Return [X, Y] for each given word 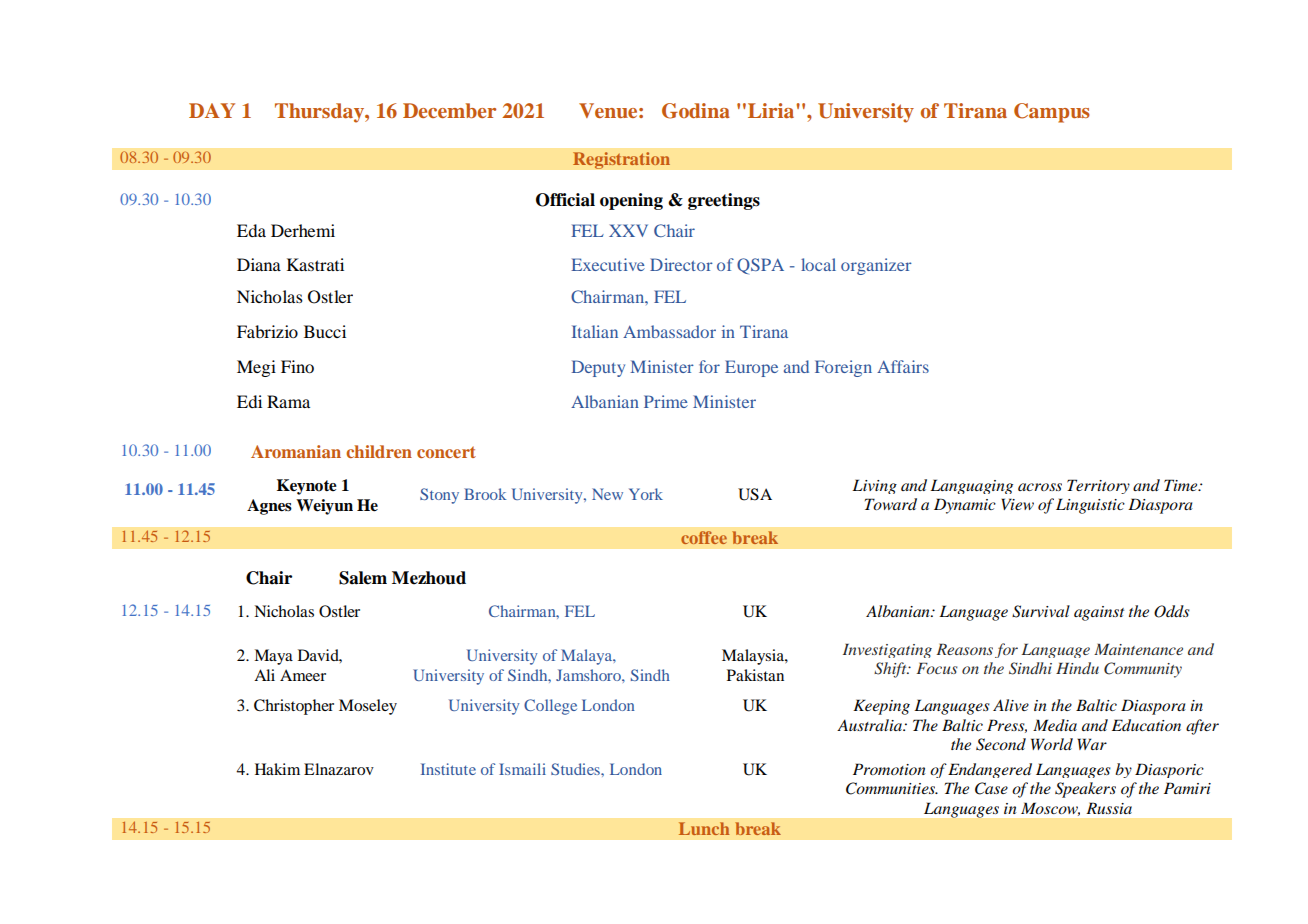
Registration [621, 160]
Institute [448, 769]
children [379, 451]
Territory [1098, 486]
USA [755, 494]
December [449, 110]
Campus [1052, 113]
